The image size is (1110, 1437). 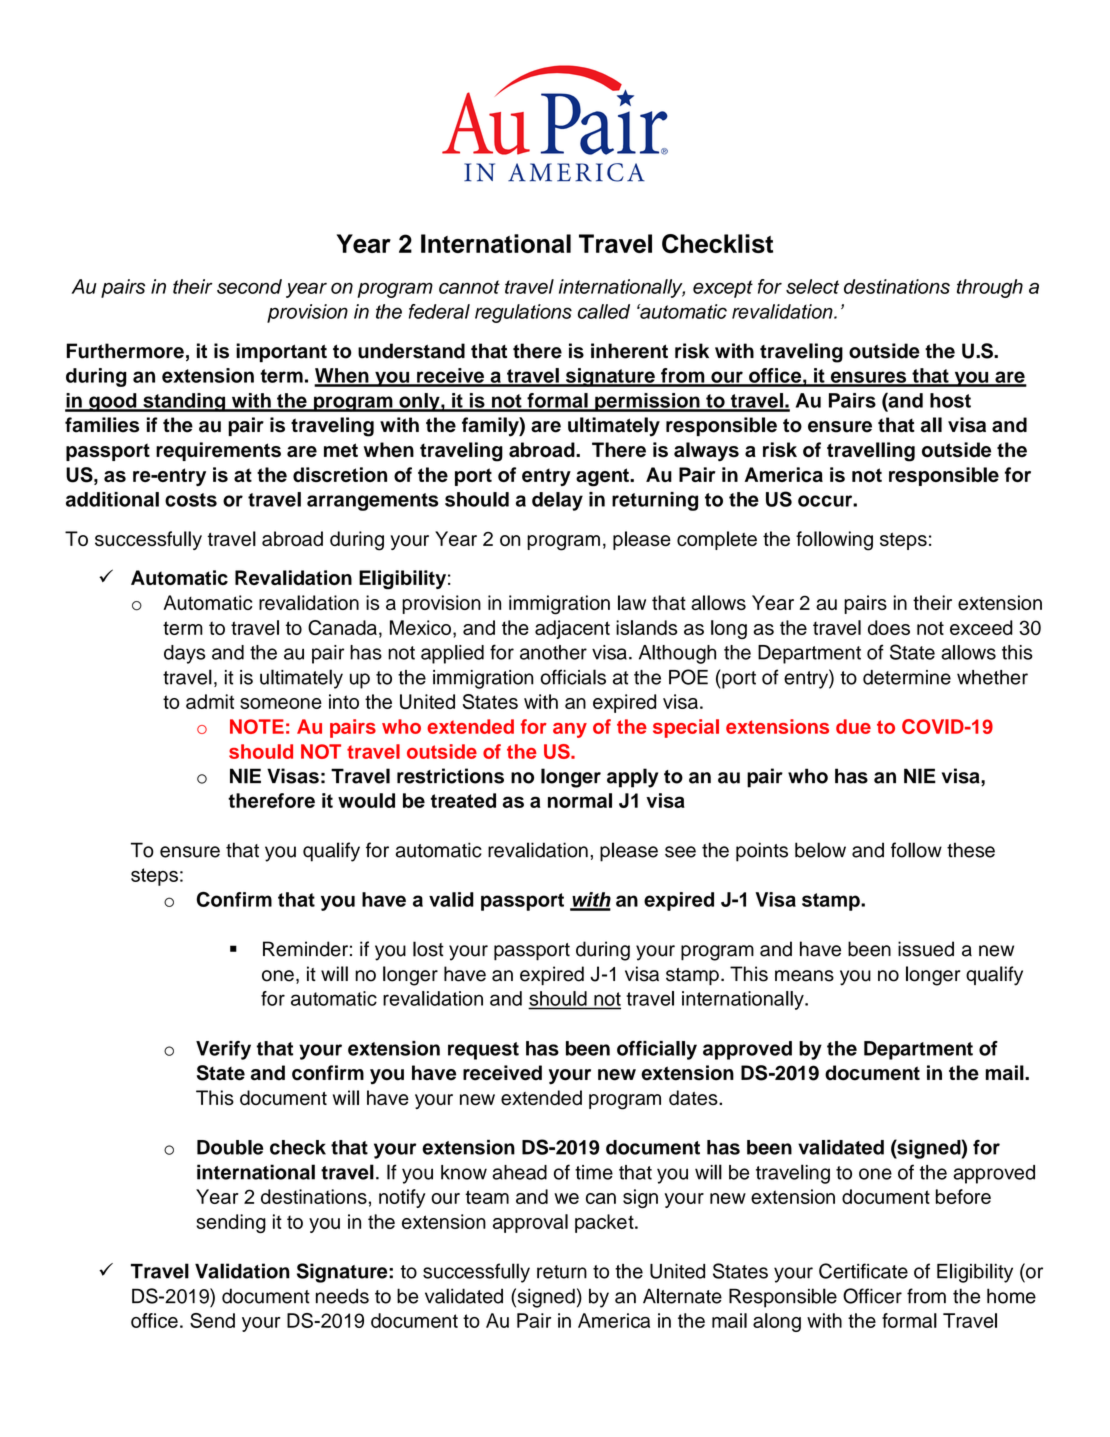 What do you see at coordinates (249, 286) in the screenshot?
I see `second` at bounding box center [249, 286].
